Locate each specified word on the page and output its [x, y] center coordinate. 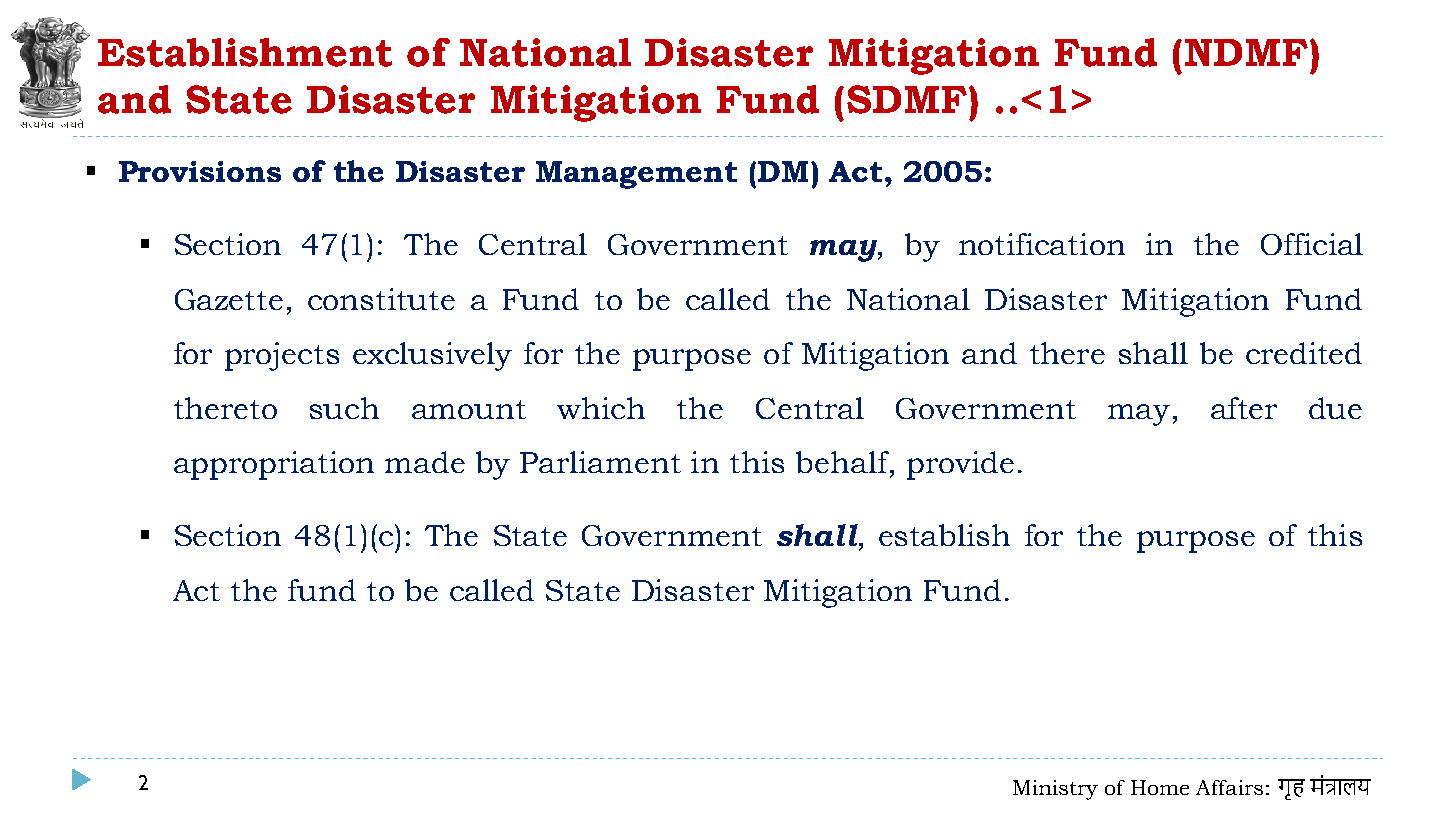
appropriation [274, 465]
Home [1160, 787]
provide [960, 465]
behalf [844, 463]
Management [636, 175]
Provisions [200, 171]
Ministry [1055, 790]
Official [1312, 244]
